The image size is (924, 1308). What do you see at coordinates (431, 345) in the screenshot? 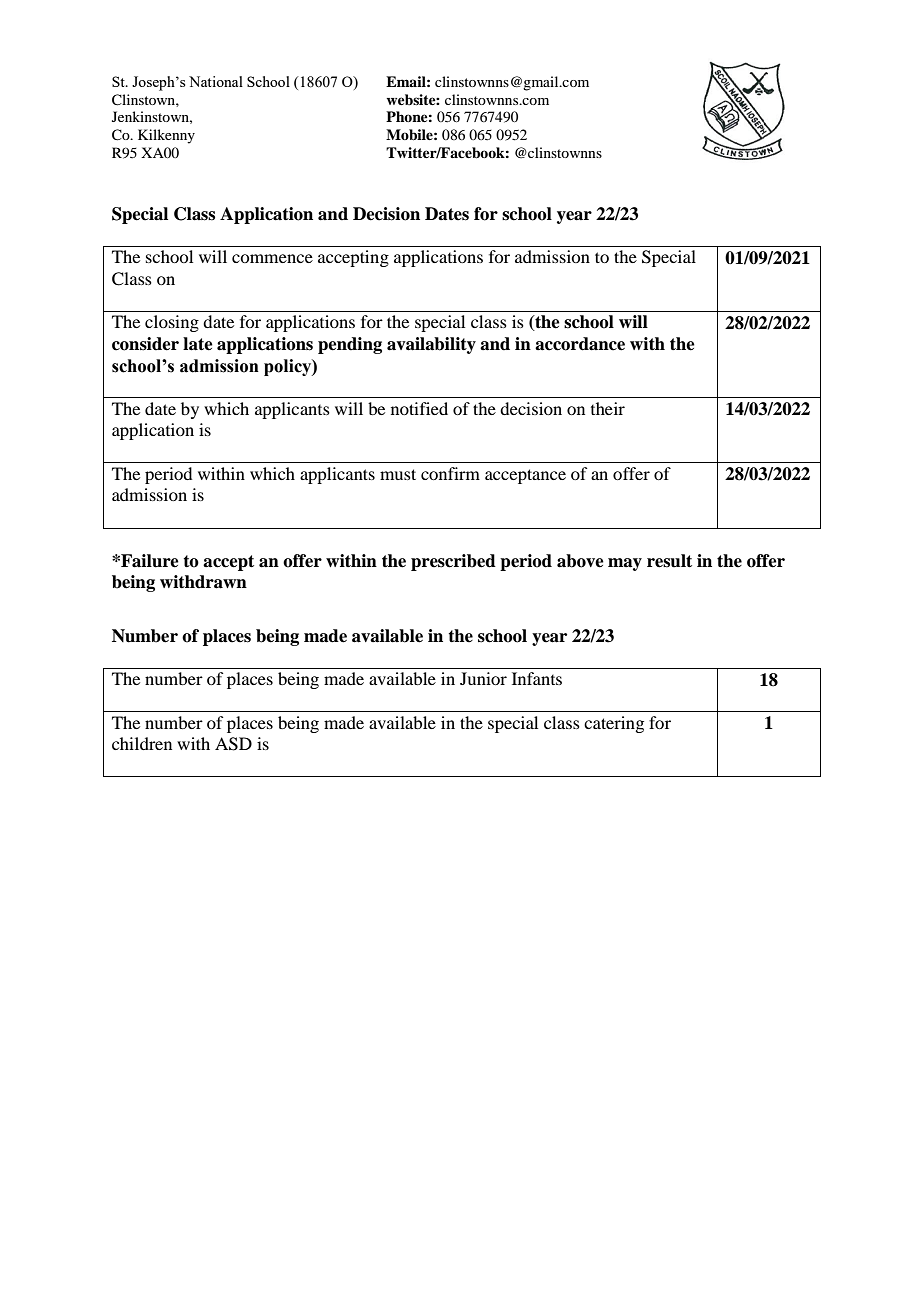
I see `availability` at bounding box center [431, 345].
